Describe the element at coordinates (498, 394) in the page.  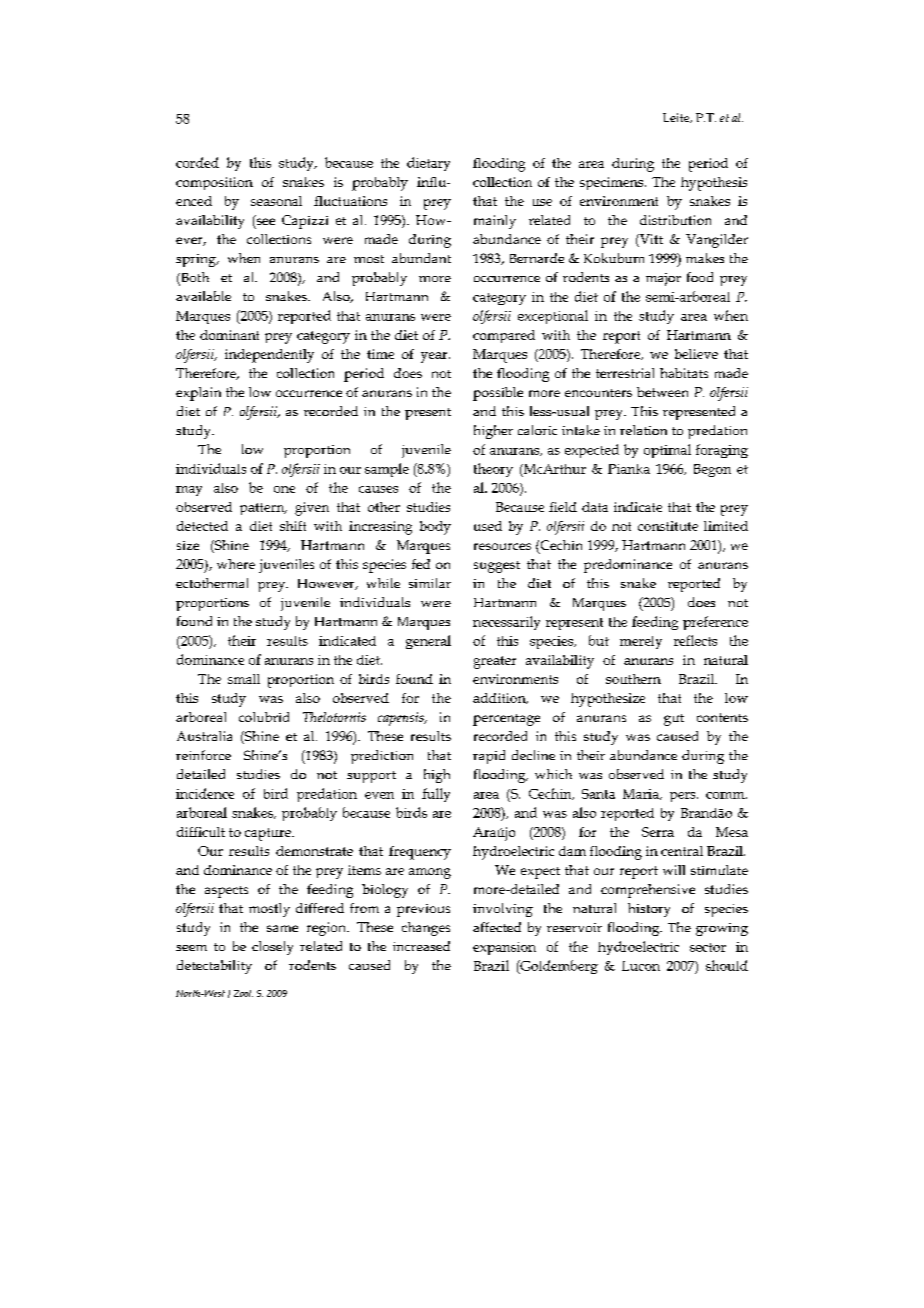
I see `possible` at that location.
